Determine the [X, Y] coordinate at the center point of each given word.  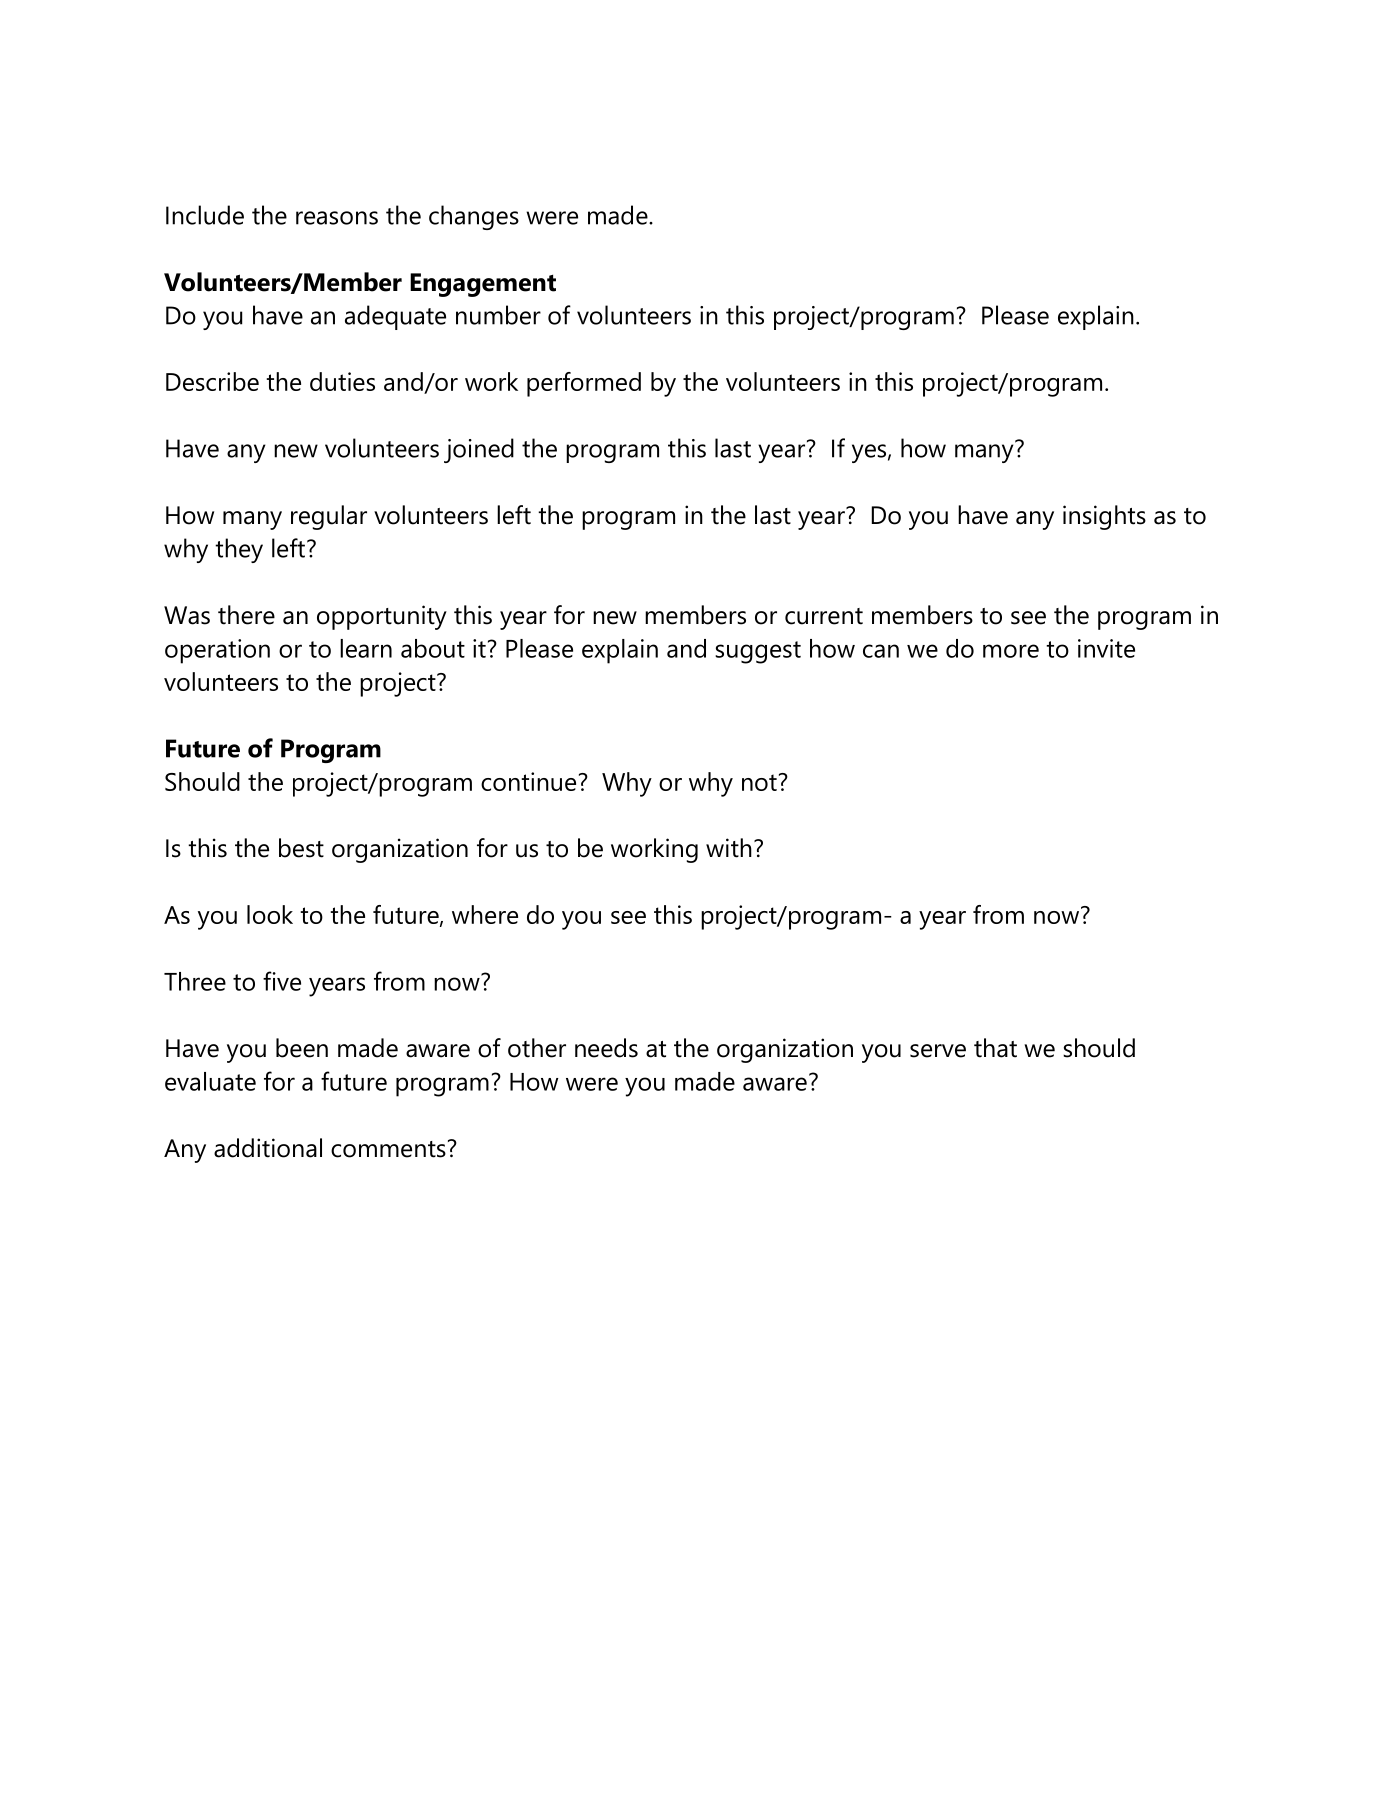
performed [584, 384]
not [759, 782]
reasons [337, 218]
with [729, 848]
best [301, 848]
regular [329, 517]
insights [1104, 517]
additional [268, 1148]
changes [474, 217]
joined [479, 450]
